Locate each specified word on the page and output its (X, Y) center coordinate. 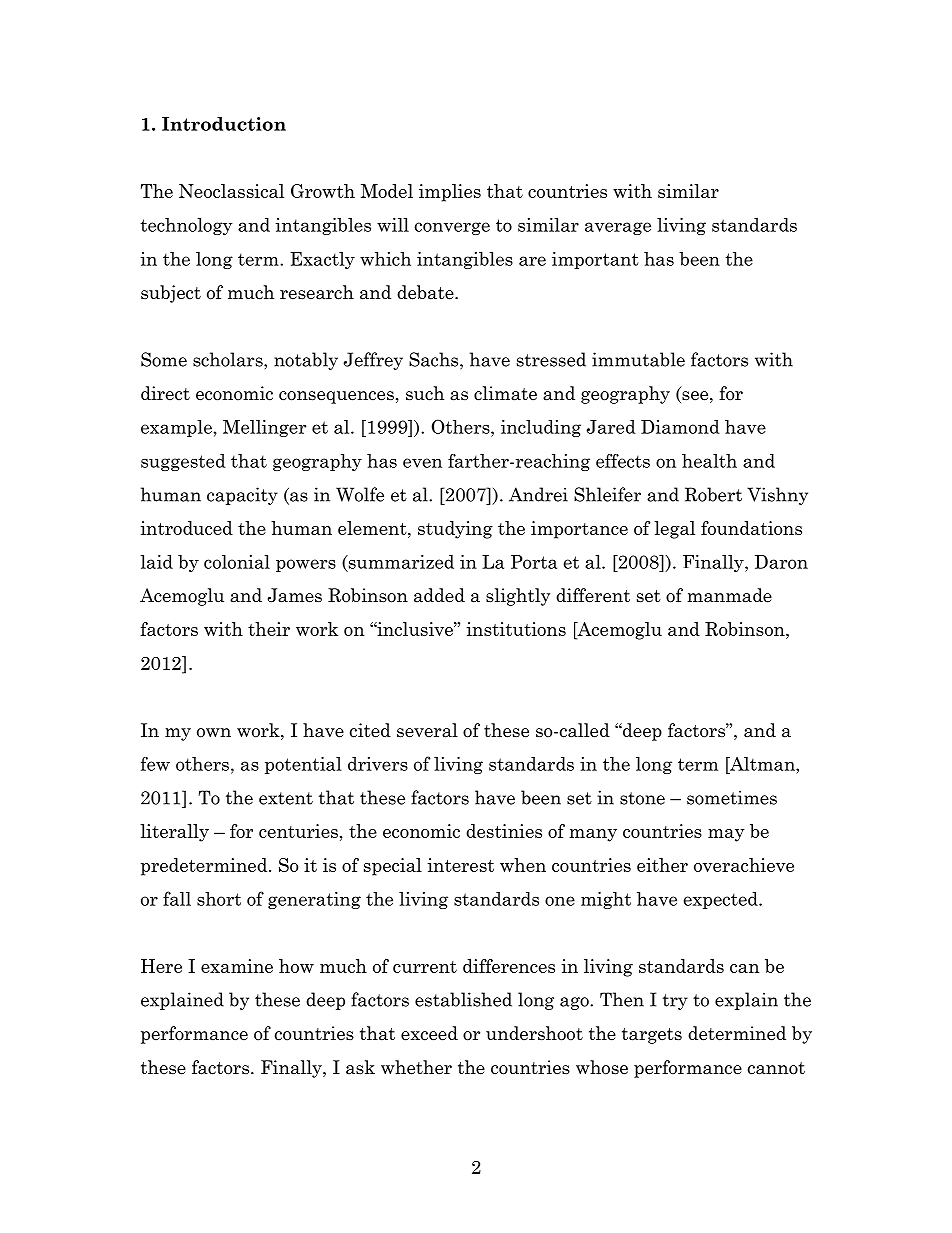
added (439, 595)
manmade (729, 595)
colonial (237, 562)
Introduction (224, 124)
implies (450, 193)
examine (237, 966)
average (618, 228)
